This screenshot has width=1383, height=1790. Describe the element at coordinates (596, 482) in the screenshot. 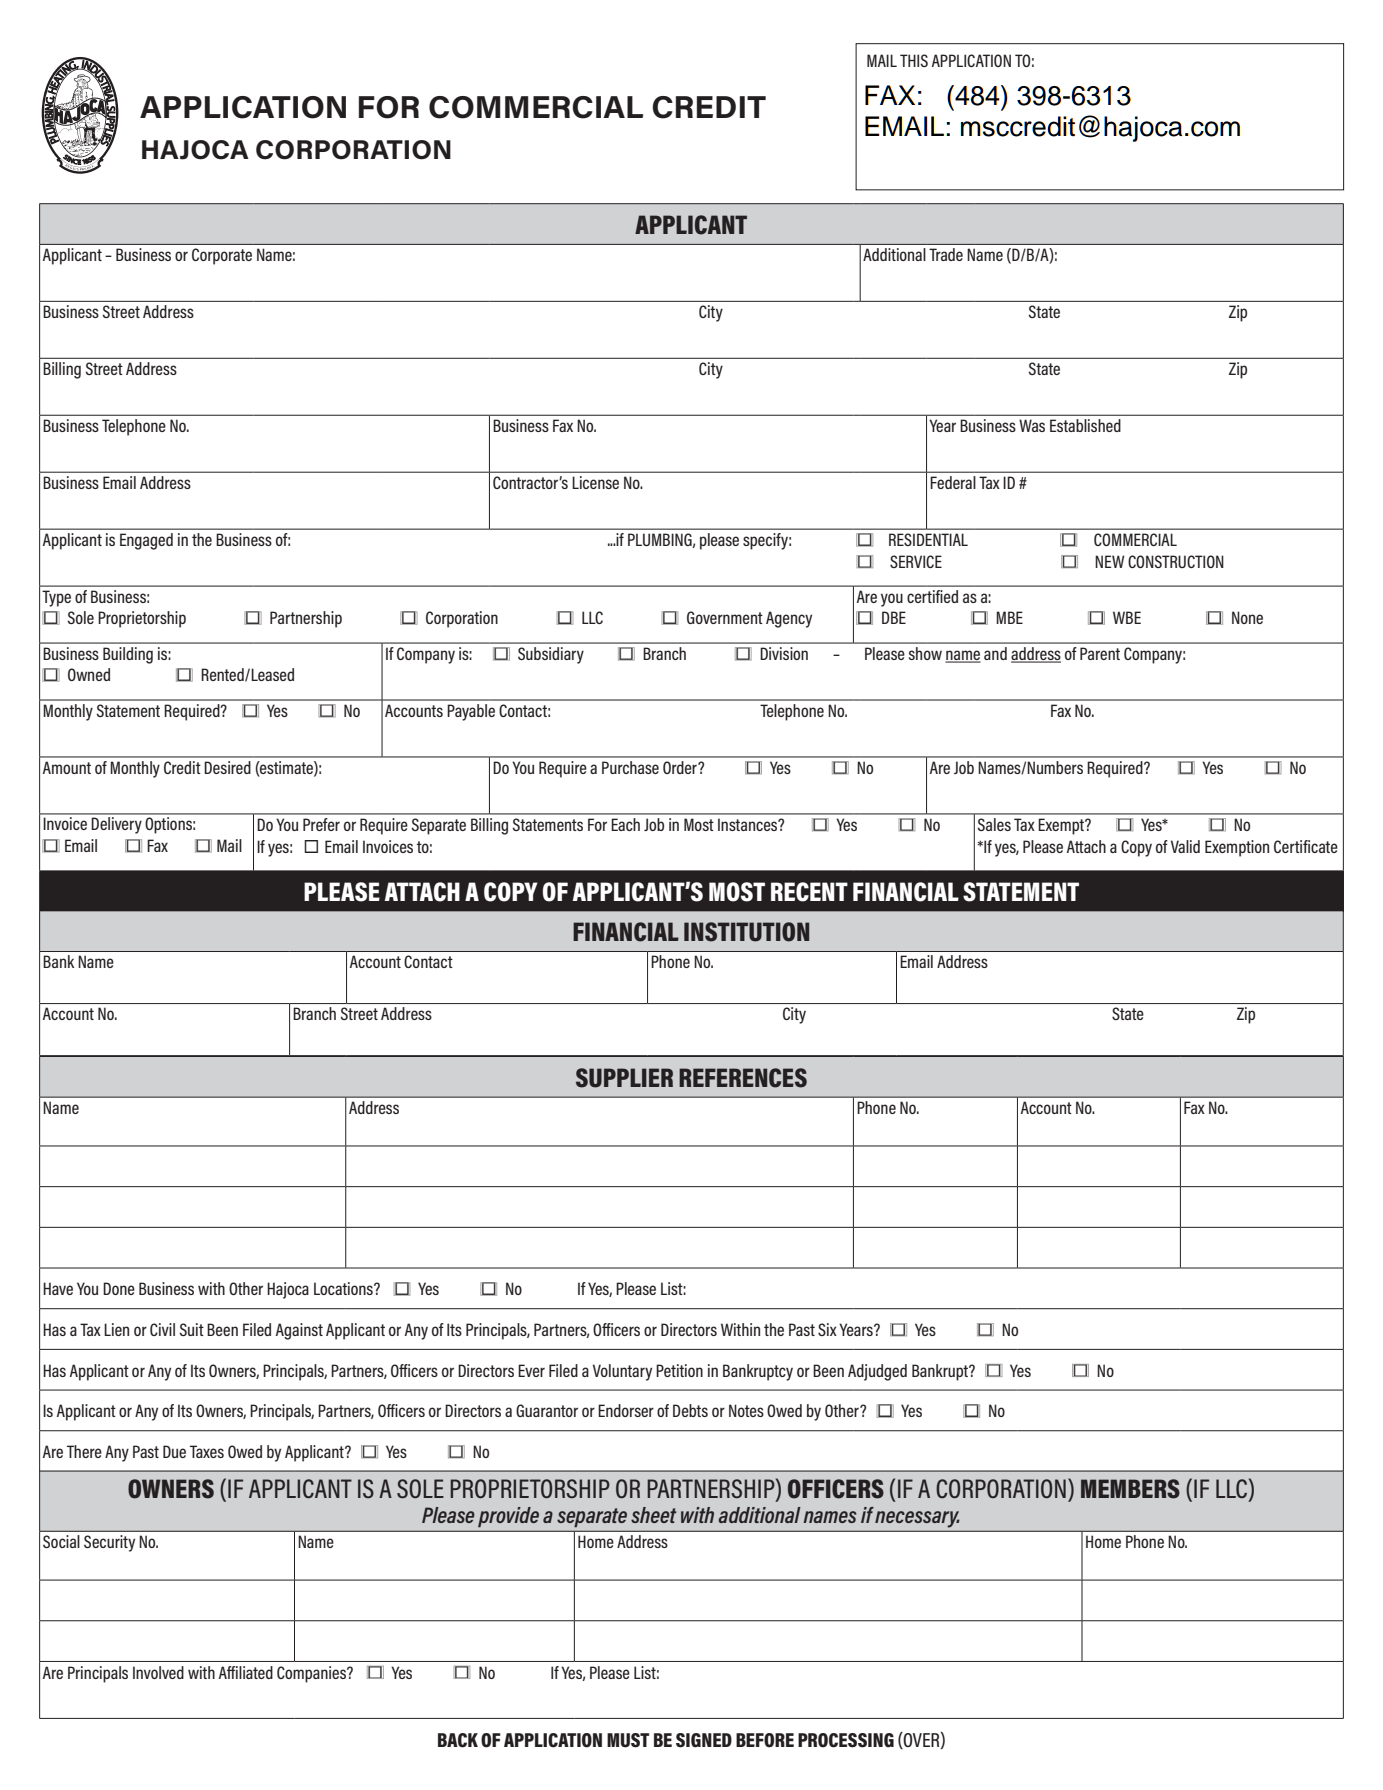

I see `License` at that location.
